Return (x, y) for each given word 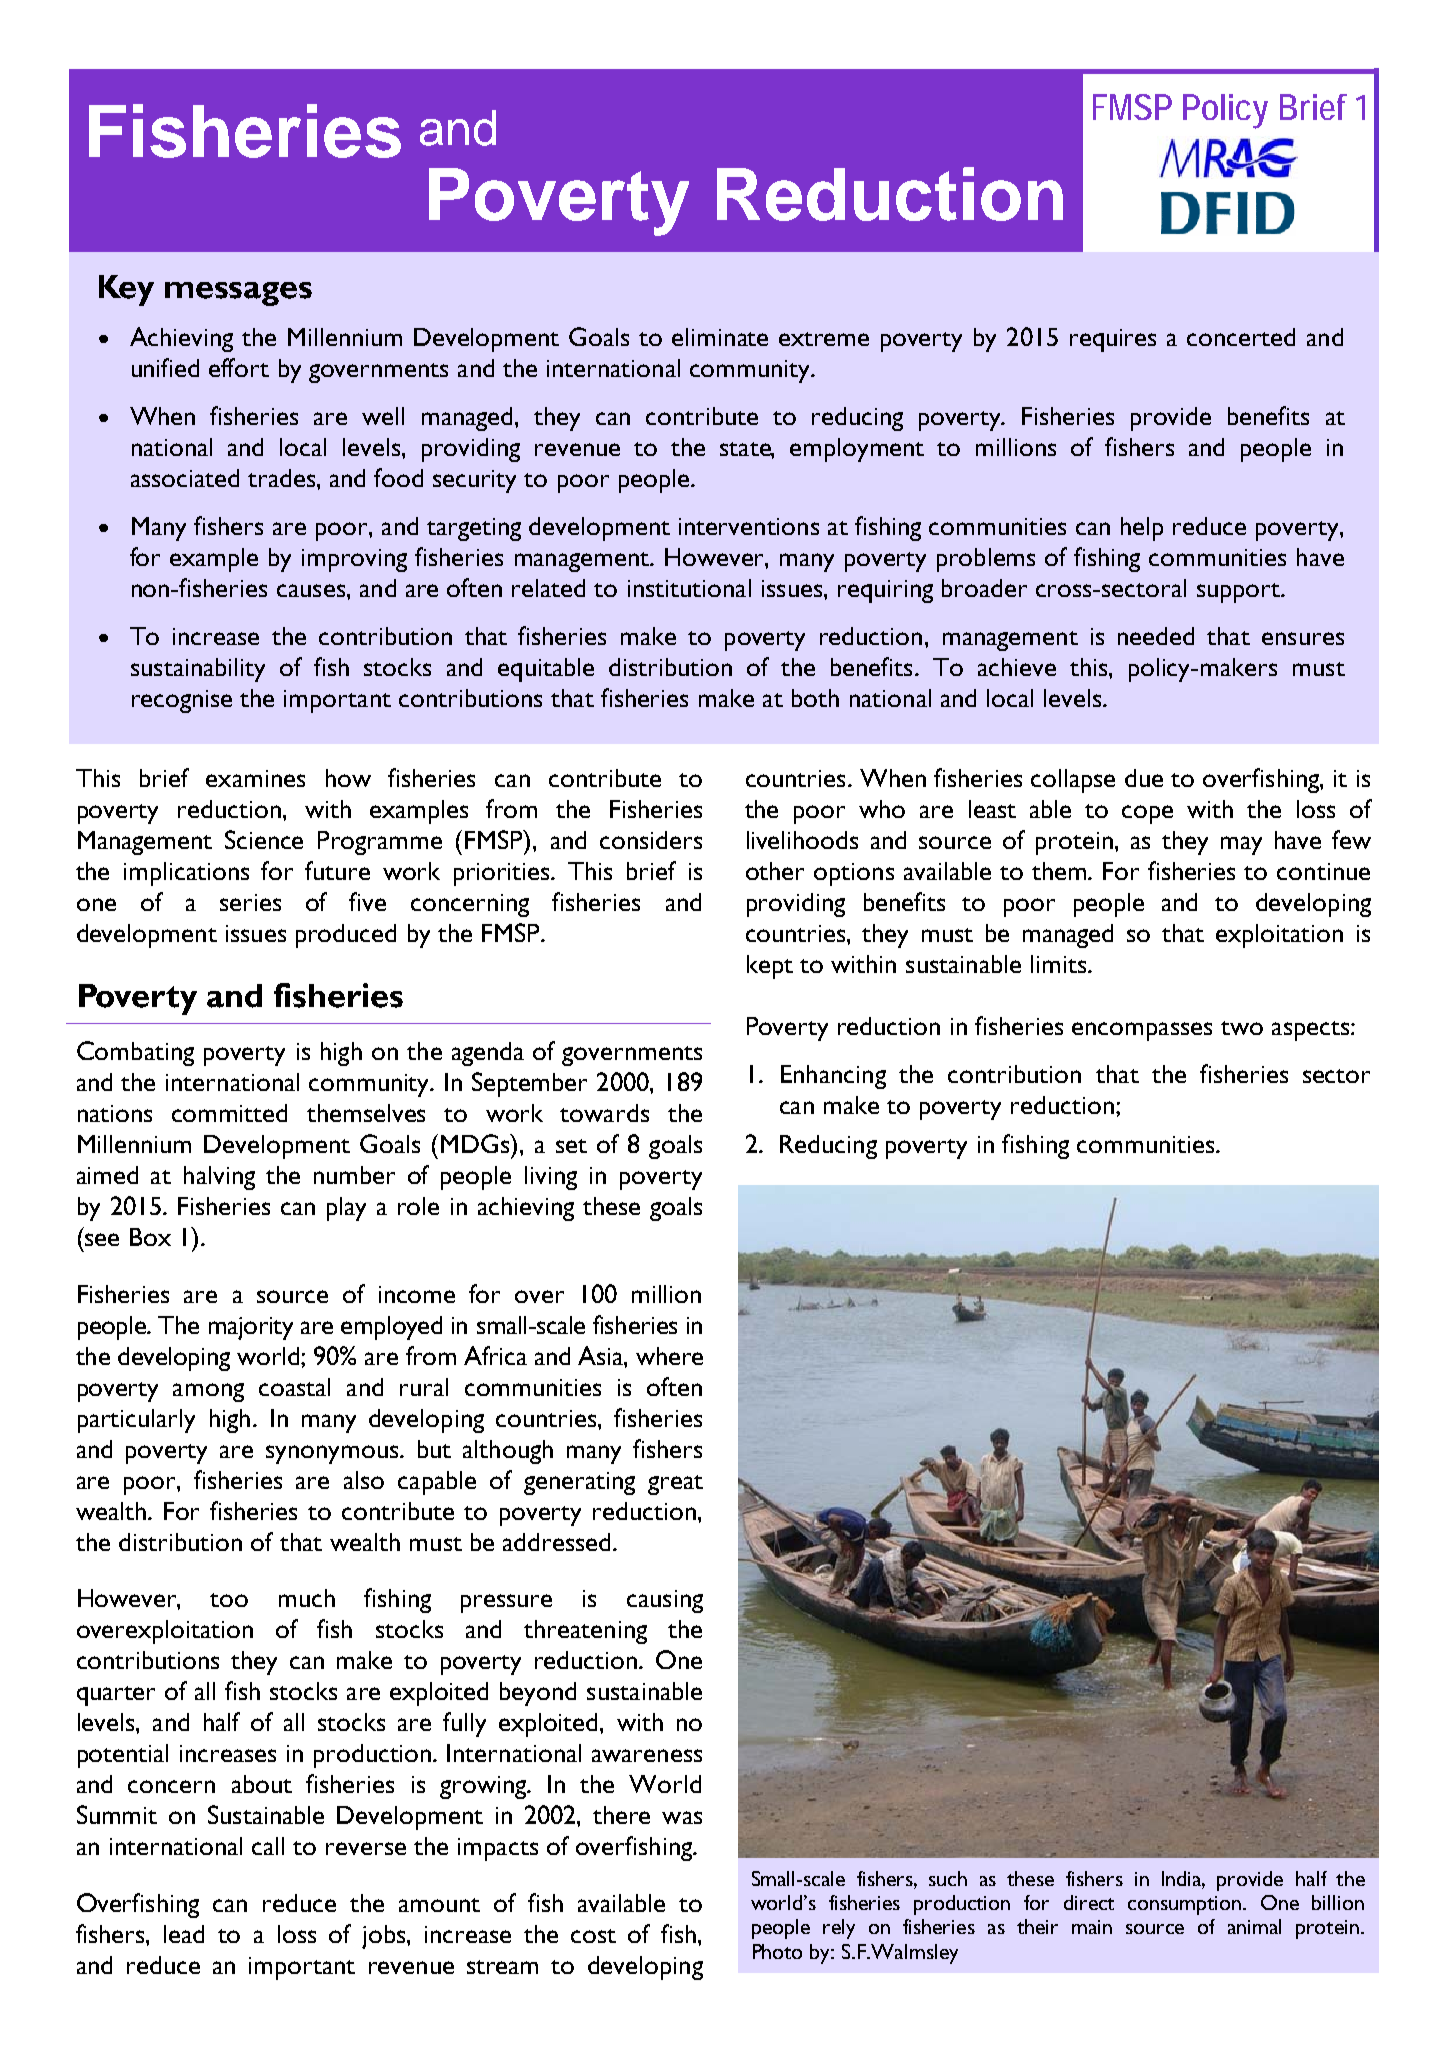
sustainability (198, 670)
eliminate (720, 337)
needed (1156, 636)
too (229, 1600)
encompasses (1142, 1031)
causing (665, 1601)
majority (251, 1328)
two (1242, 1028)
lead (184, 1934)
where (669, 1356)
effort (239, 367)
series (250, 902)
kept (770, 967)
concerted (1241, 337)
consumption (1186, 1905)
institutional (689, 588)
